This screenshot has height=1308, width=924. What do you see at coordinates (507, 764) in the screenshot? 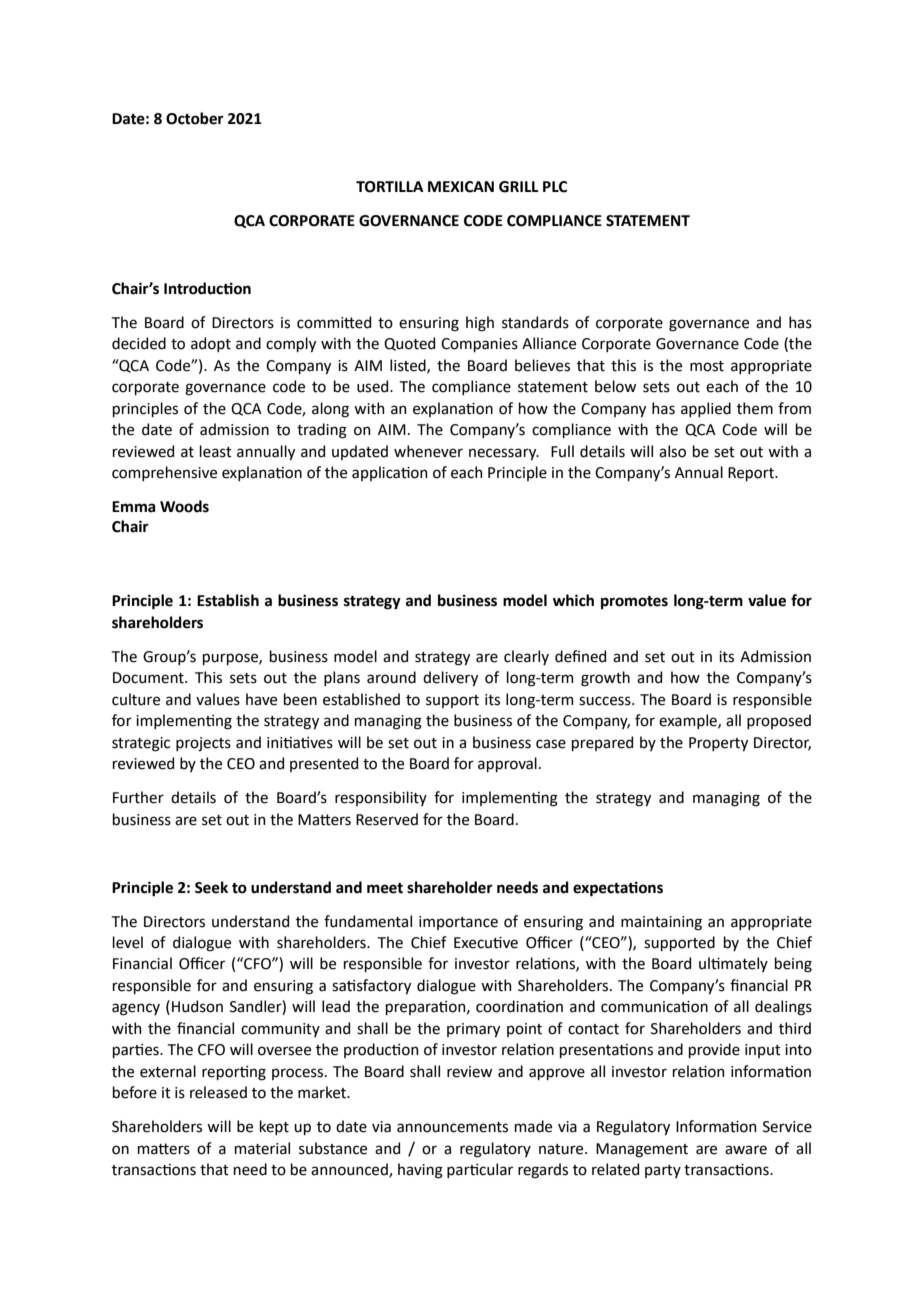
I see `approval` at bounding box center [507, 764].
